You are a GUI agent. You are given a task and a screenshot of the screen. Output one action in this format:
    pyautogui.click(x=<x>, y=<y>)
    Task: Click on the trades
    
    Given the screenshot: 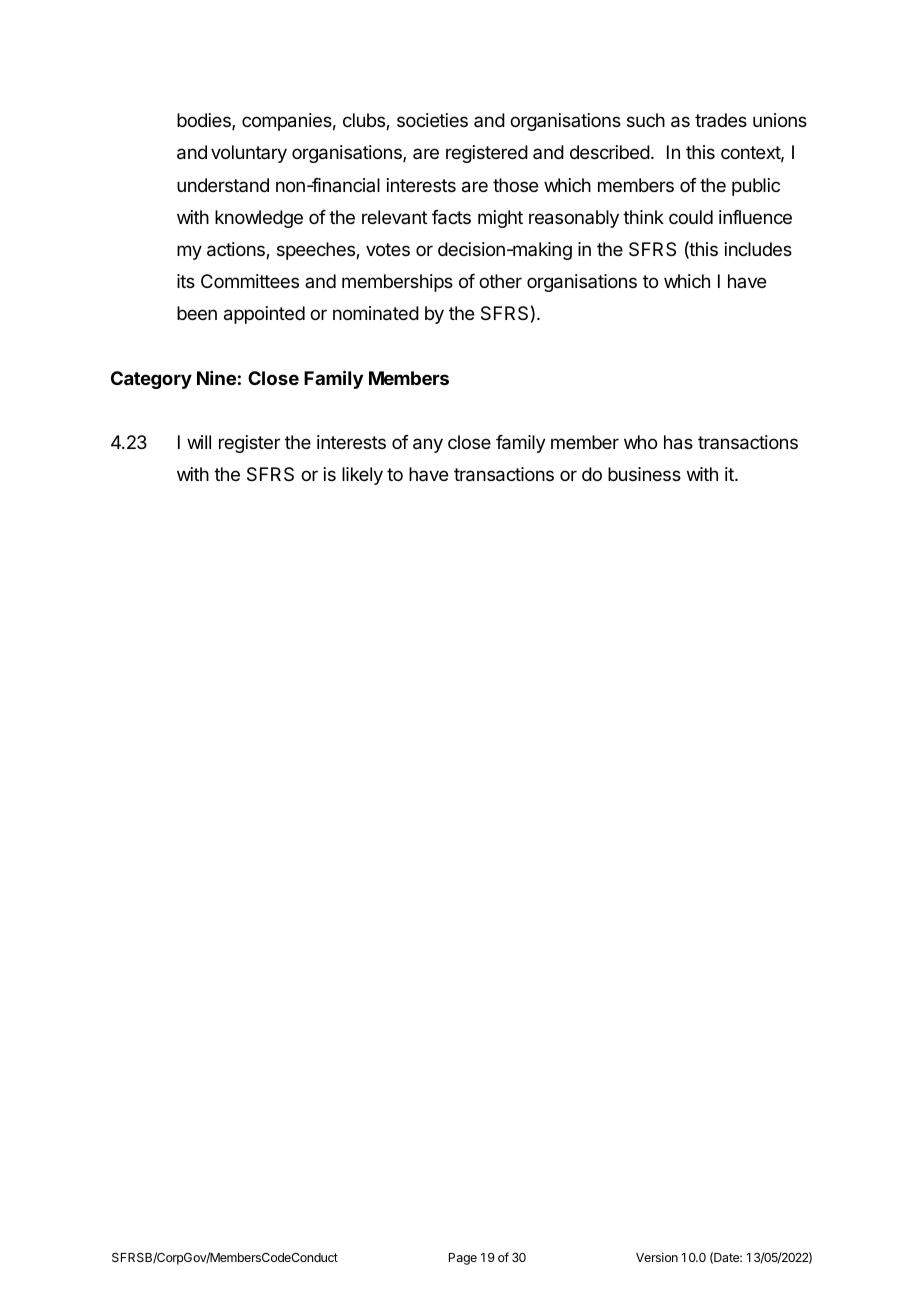 What is the action you would take?
    pyautogui.click(x=721, y=120)
